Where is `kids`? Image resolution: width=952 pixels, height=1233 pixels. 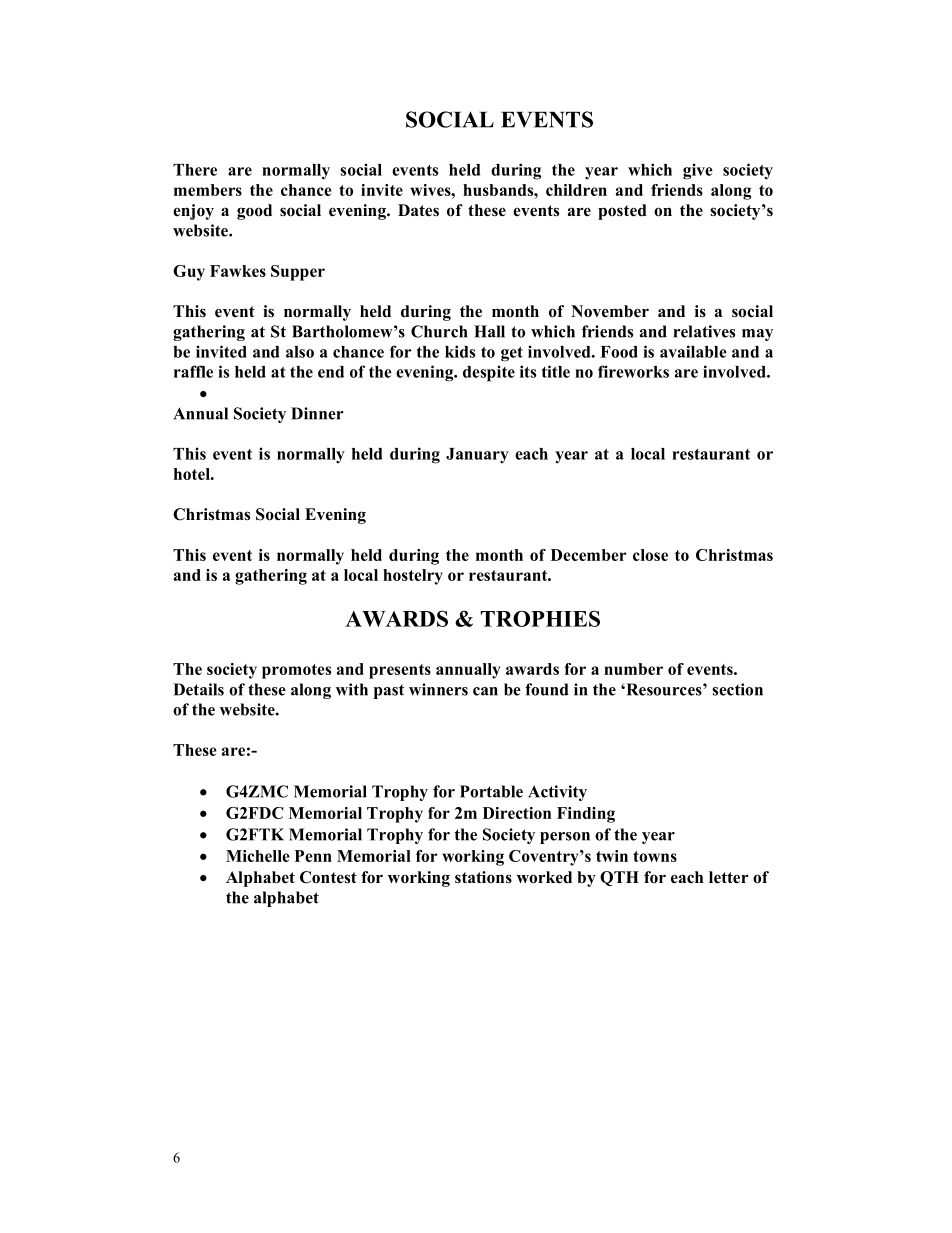 kids is located at coordinates (460, 351).
